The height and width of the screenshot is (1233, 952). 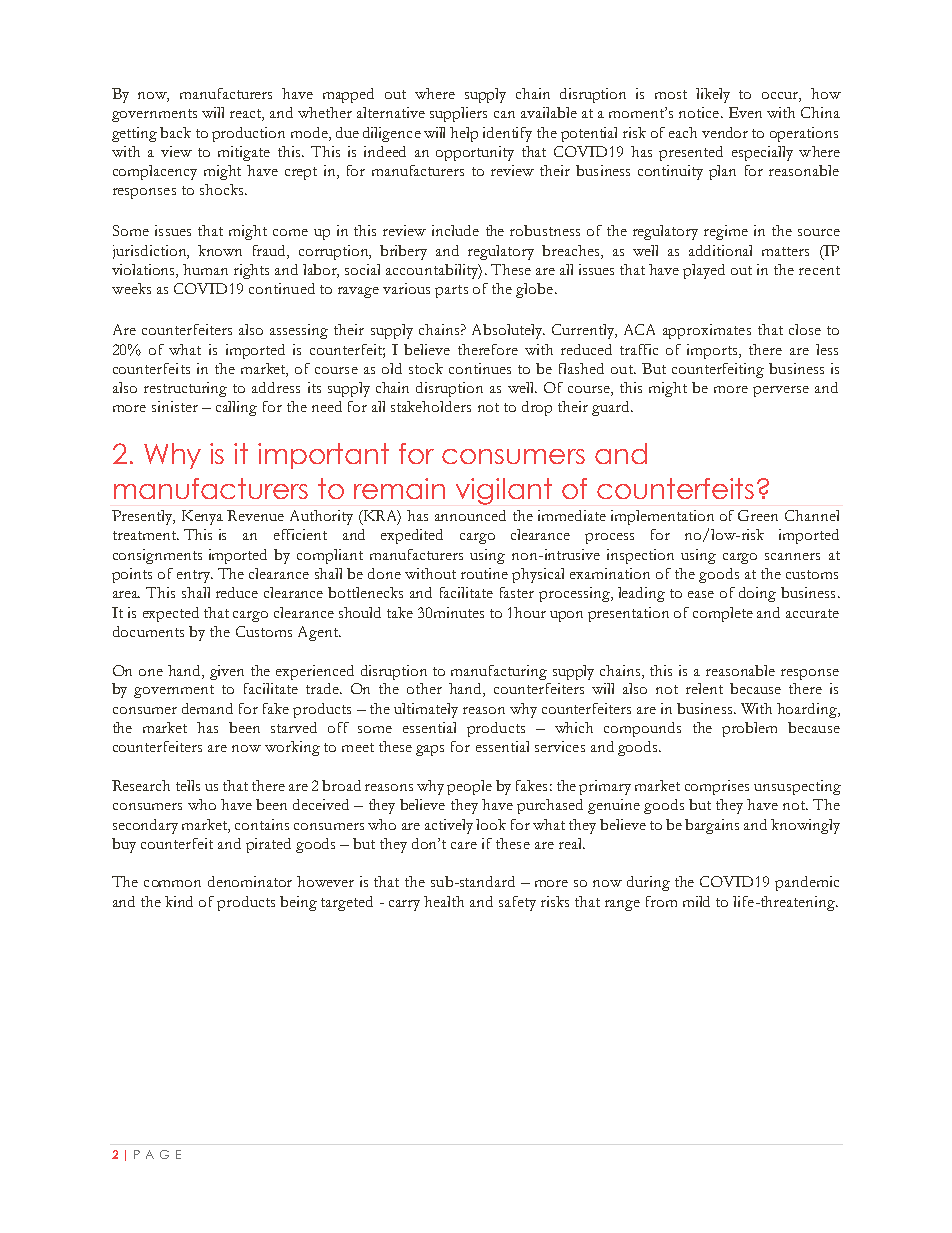 What do you see at coordinates (247, 115) in the screenshot?
I see `react` at bounding box center [247, 115].
